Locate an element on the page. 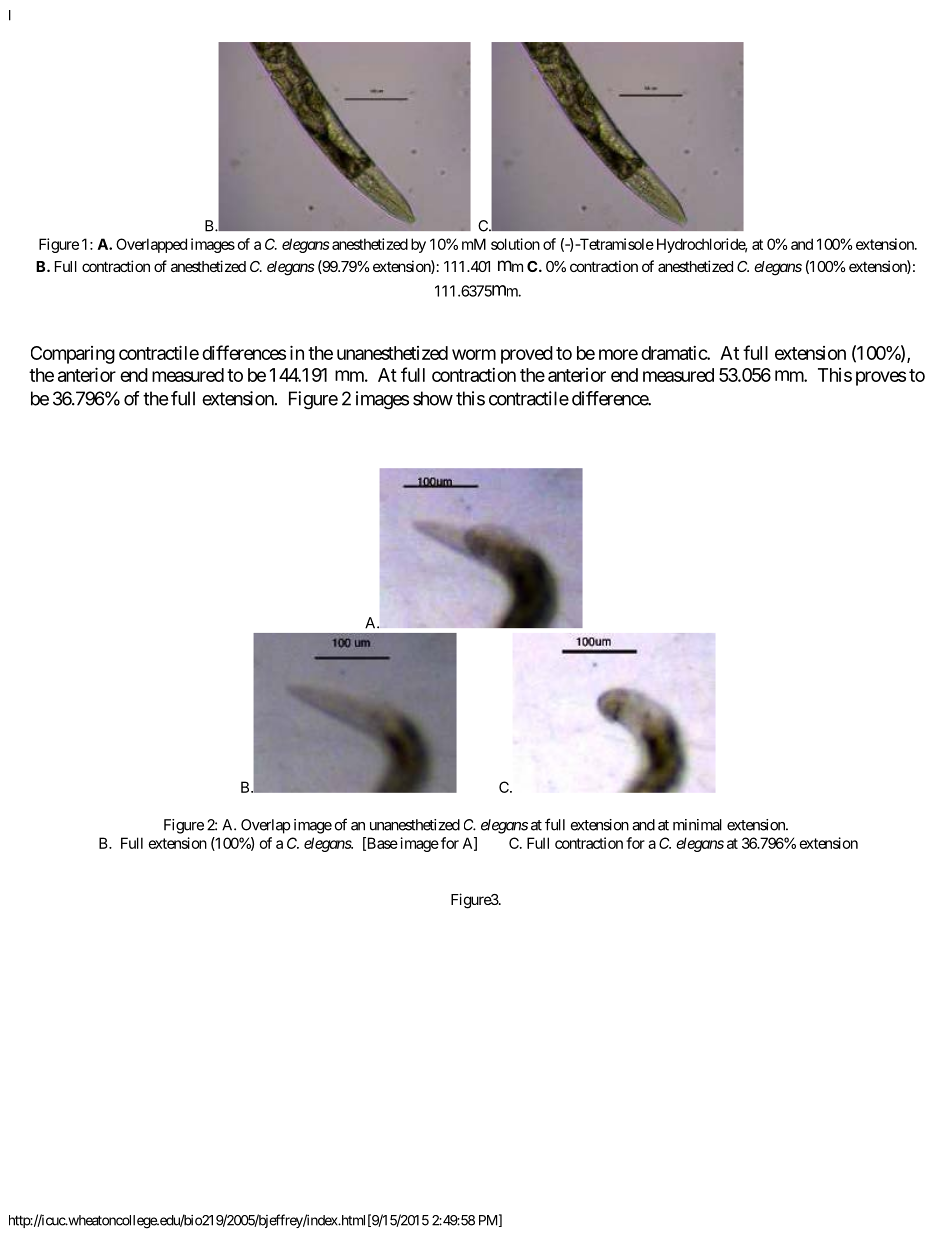 The height and width of the page is (1233, 952). show is located at coordinates (433, 398).
